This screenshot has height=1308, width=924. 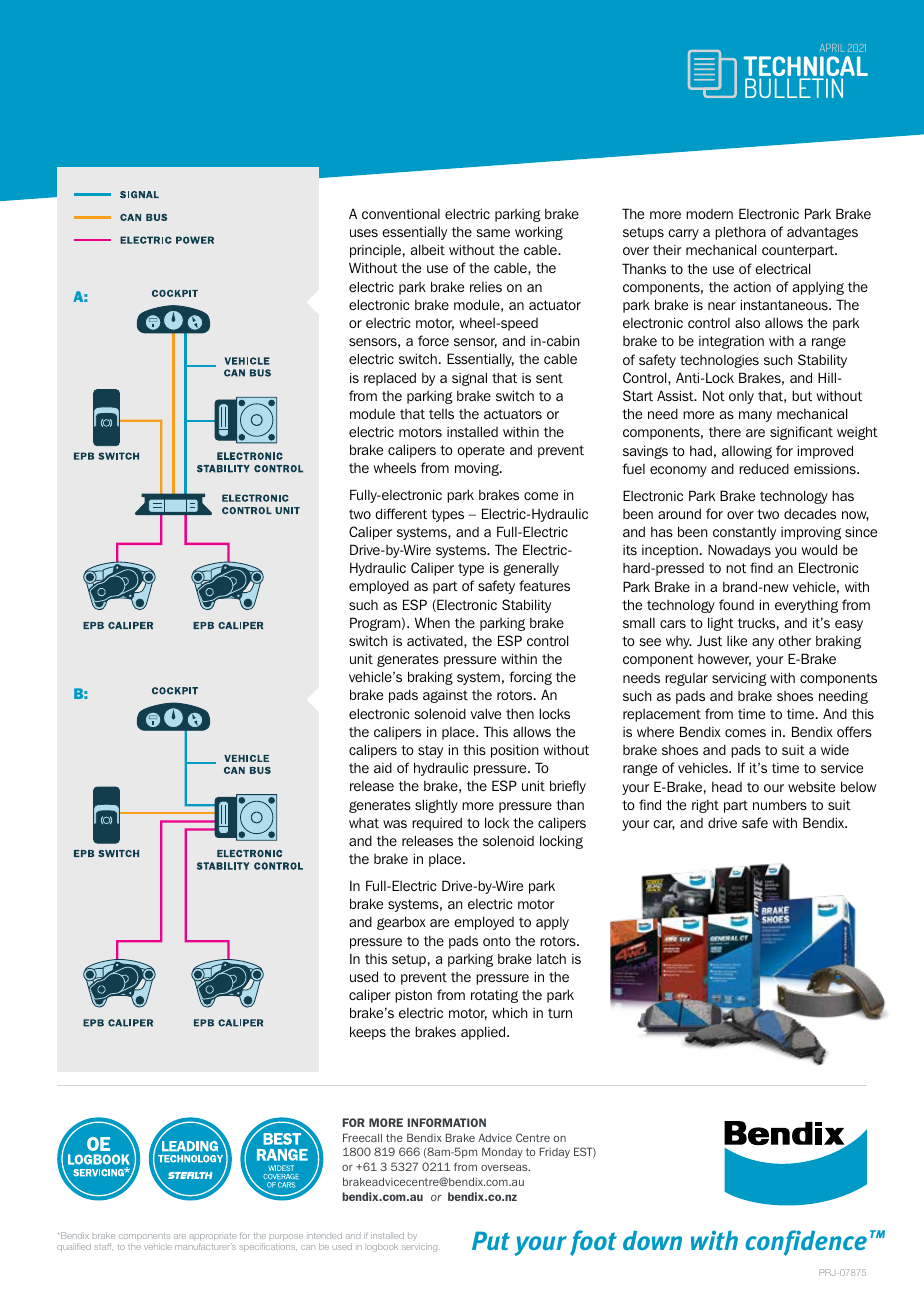 What do you see at coordinates (794, 640) in the screenshot?
I see `other` at bounding box center [794, 640].
